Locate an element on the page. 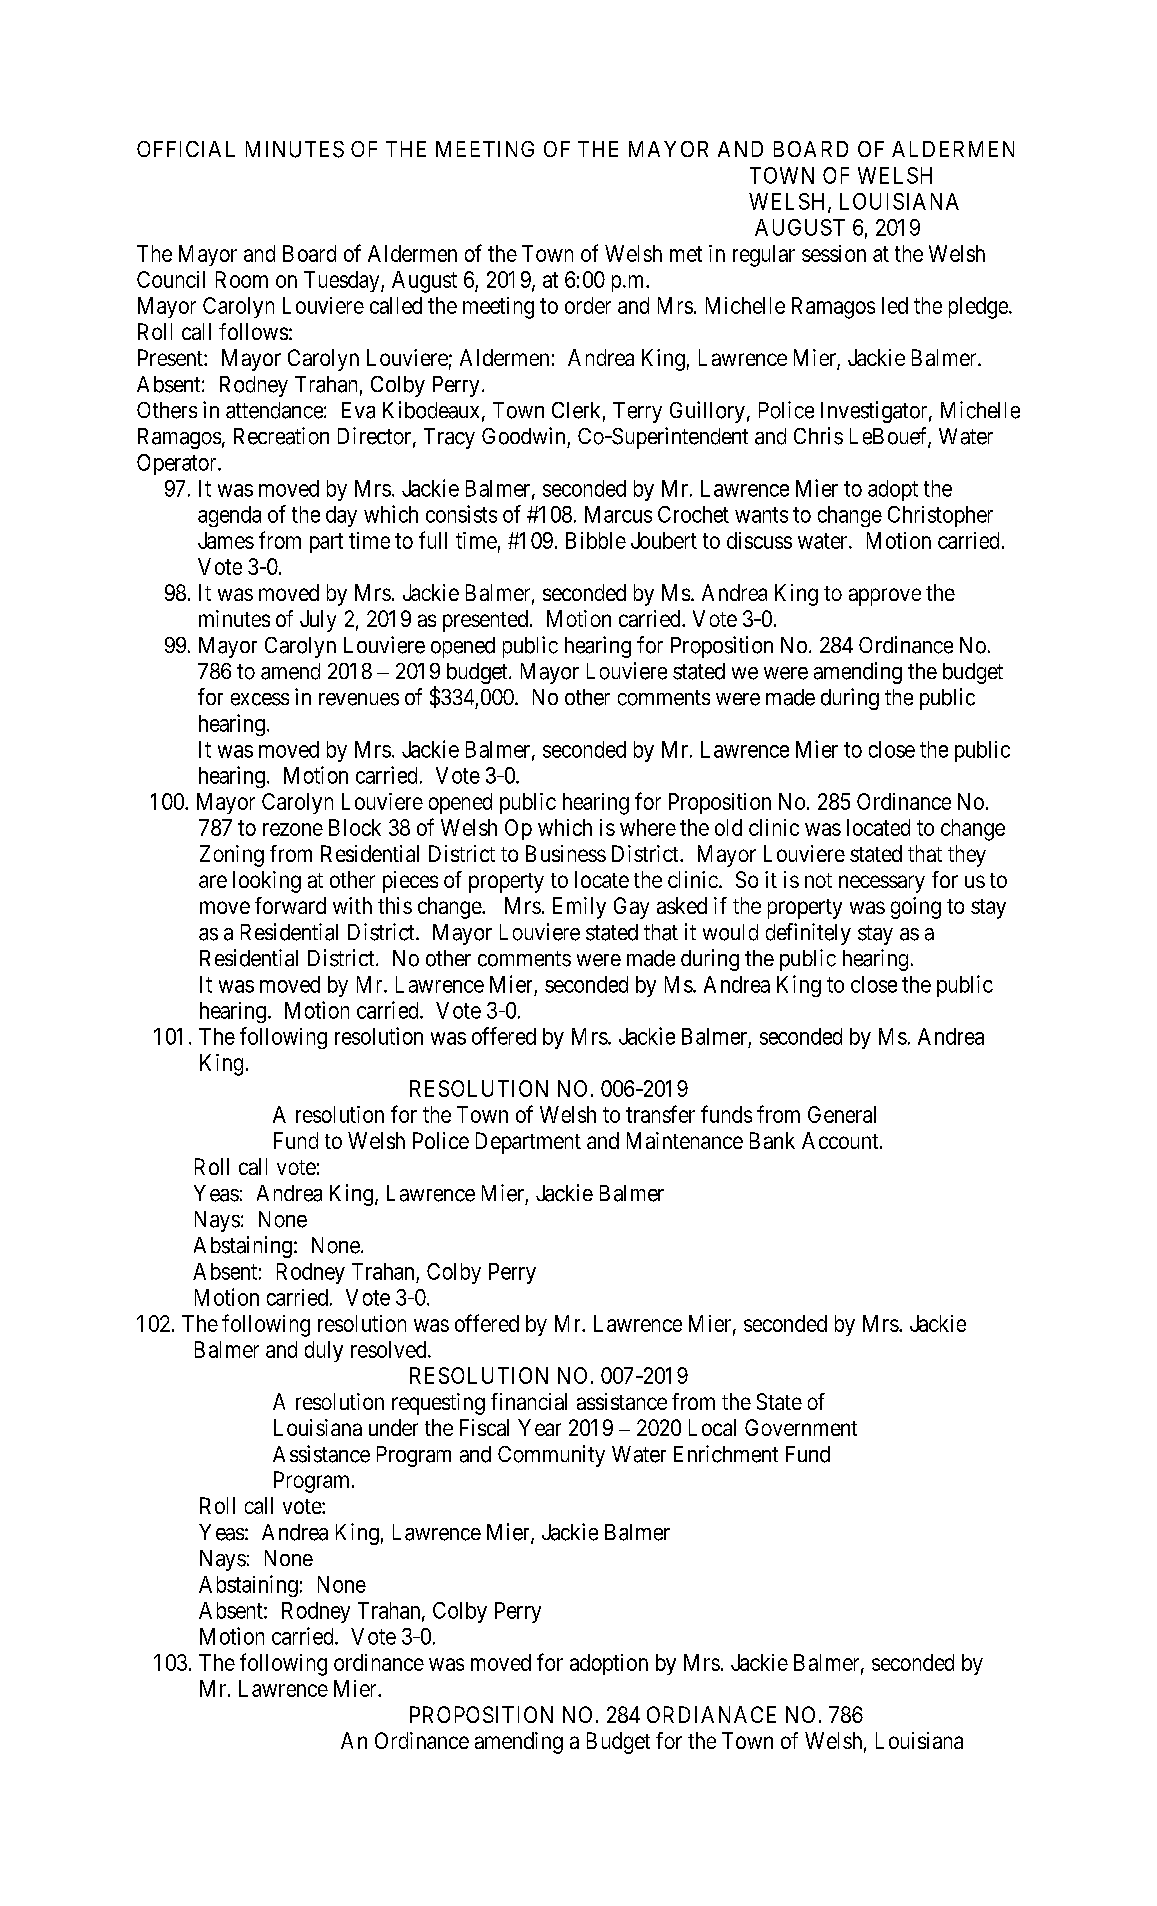 The width and height of the page is (1157, 1906). transfer is located at coordinates (660, 1114).
